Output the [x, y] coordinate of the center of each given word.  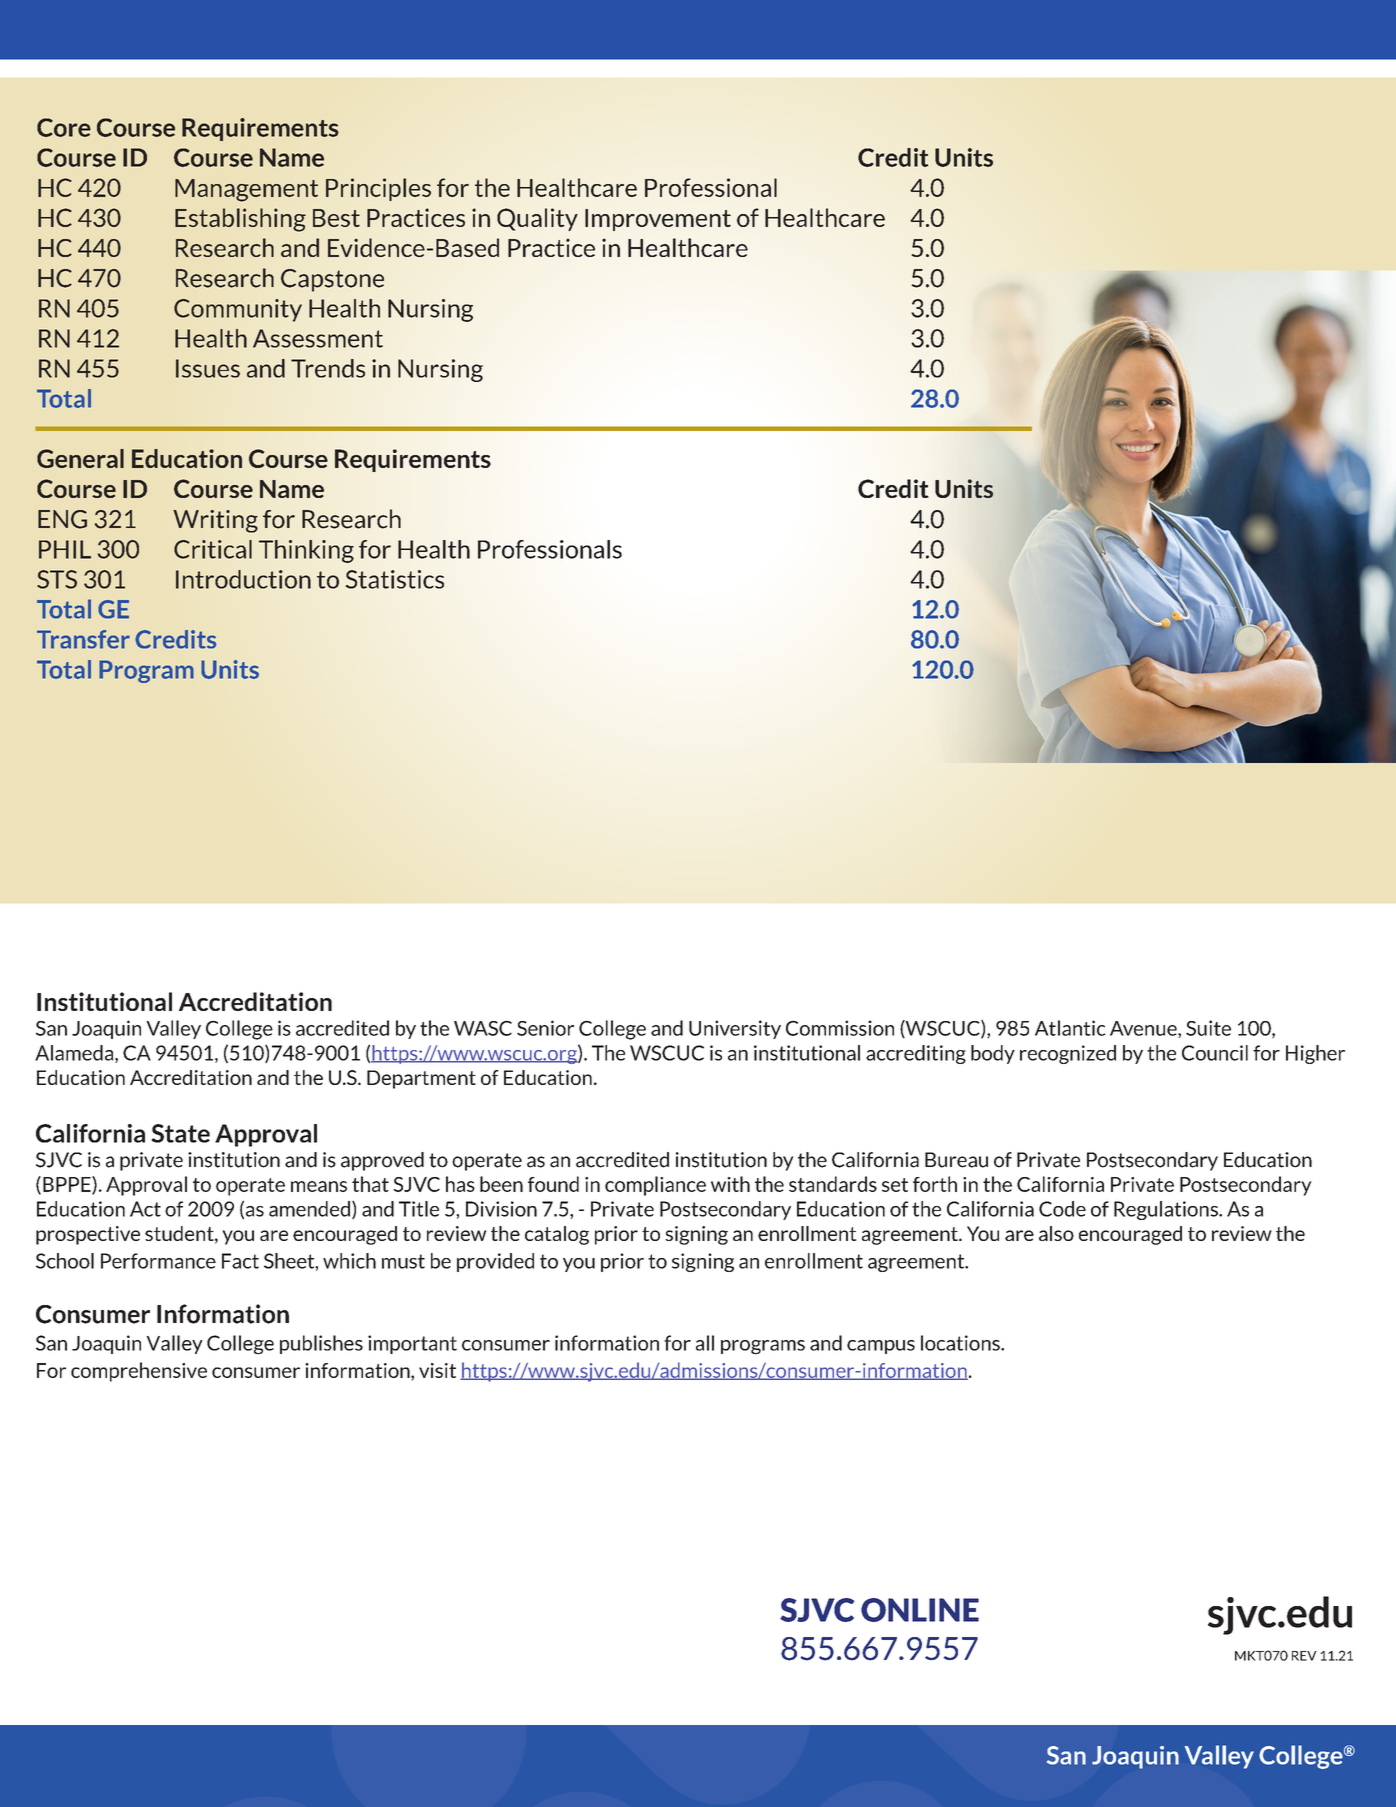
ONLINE [920, 1610]
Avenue [1144, 1029]
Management [246, 190]
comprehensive [139, 1372]
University [735, 1029]
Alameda [75, 1054]
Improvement [658, 220]
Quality [537, 219]
